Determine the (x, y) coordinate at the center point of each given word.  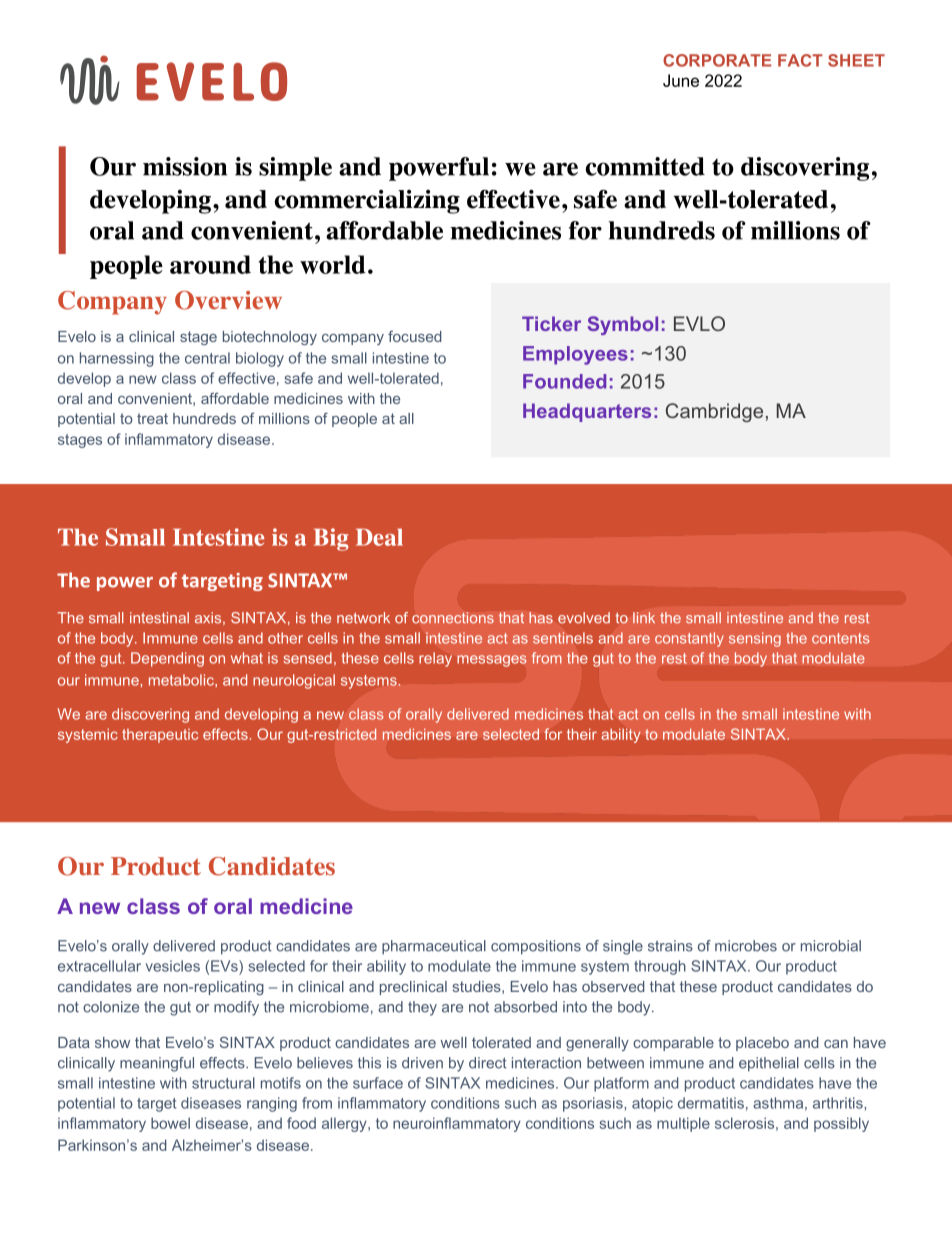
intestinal (159, 618)
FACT (800, 60)
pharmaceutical (434, 947)
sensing (755, 639)
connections (453, 618)
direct (488, 1063)
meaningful (157, 1064)
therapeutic (160, 736)
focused (414, 336)
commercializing (367, 201)
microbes (746, 946)
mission (185, 166)
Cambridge (714, 412)
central (207, 358)
